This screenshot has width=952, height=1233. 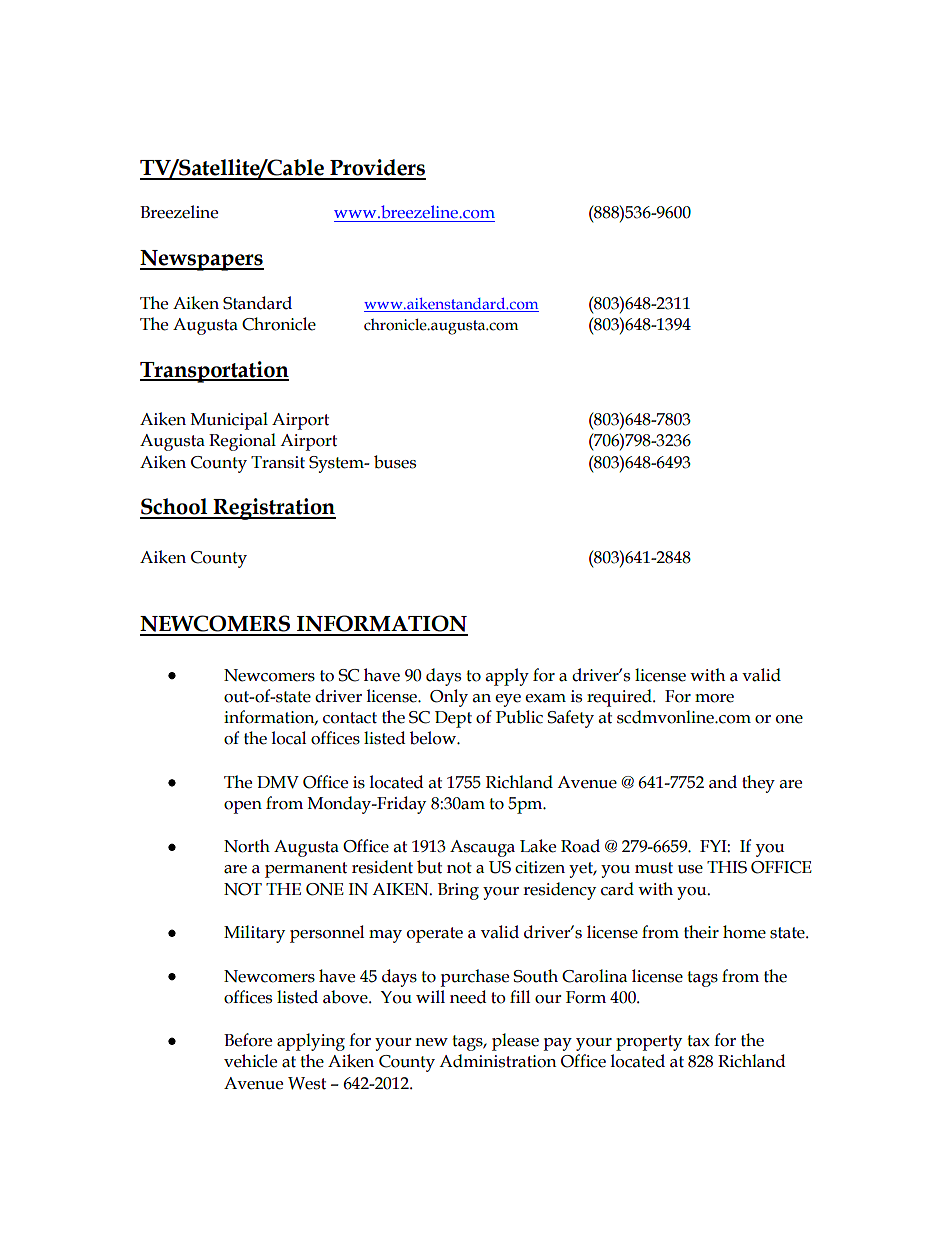 I want to click on Administration, so click(x=498, y=1061).
